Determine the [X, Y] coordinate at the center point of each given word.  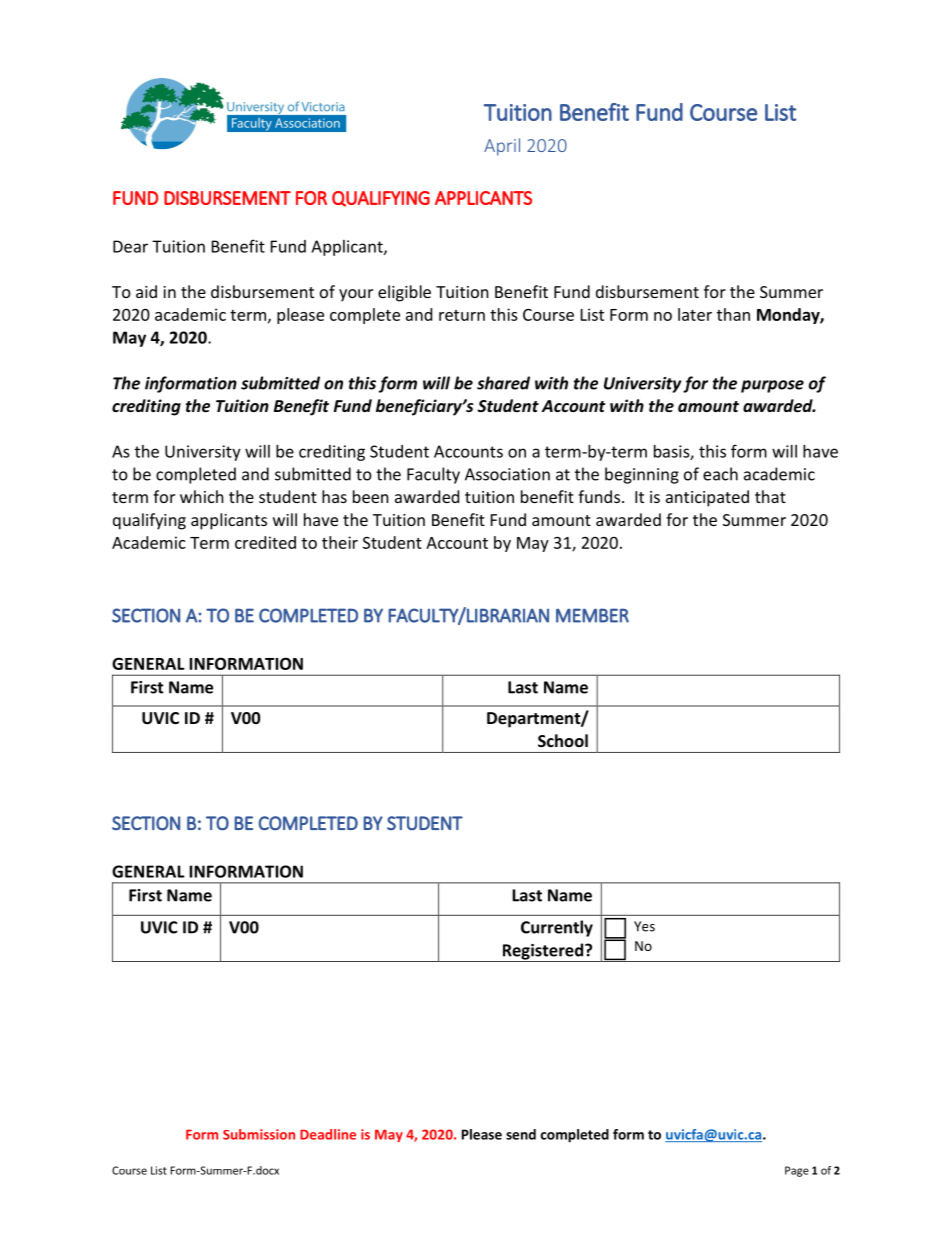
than [733, 314]
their [340, 542]
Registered [543, 952]
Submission [259, 1134]
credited [265, 542]
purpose [772, 386]
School [563, 740]
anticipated [707, 498]
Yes [644, 926]
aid [146, 291]
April [502, 147]
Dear [130, 246]
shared [503, 383]
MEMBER [592, 615]
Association [507, 474]
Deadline [328, 1134]
